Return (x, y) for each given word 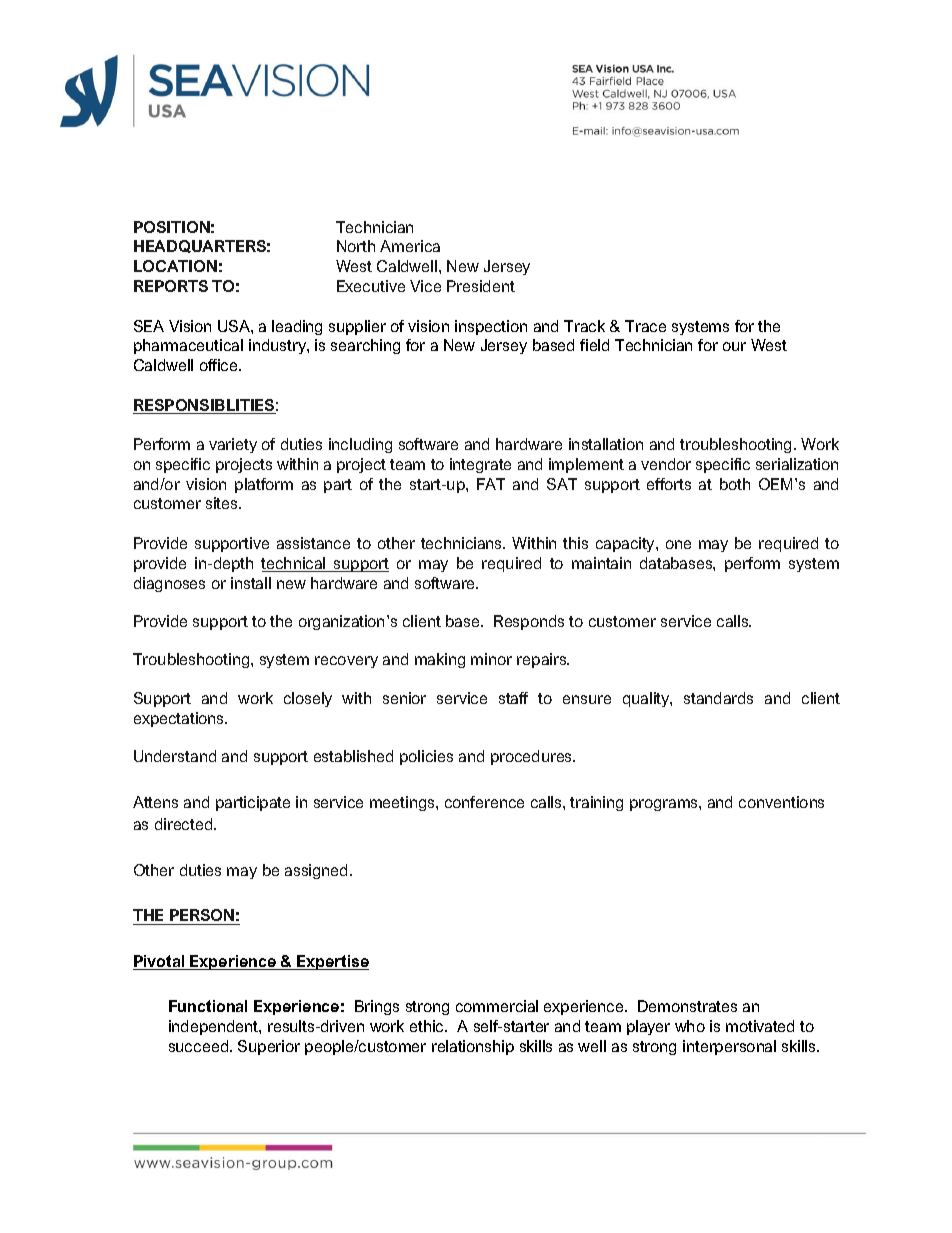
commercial (497, 1006)
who (690, 1026)
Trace (645, 326)
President (481, 286)
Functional (208, 1006)
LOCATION (175, 266)
